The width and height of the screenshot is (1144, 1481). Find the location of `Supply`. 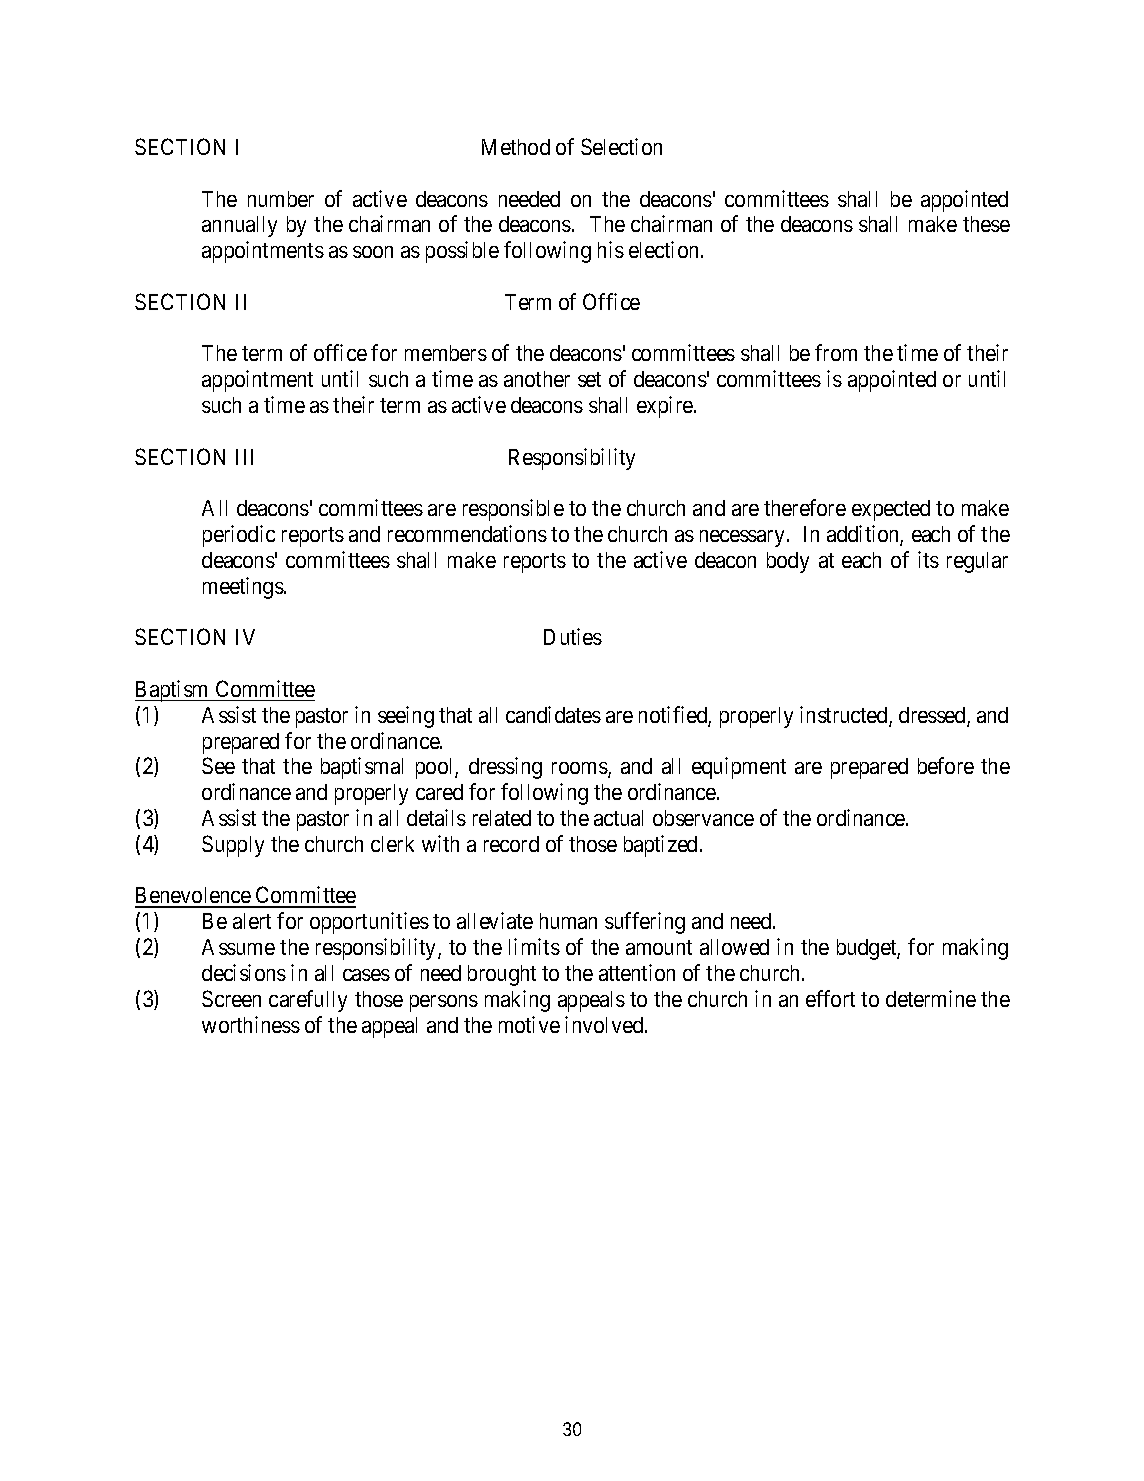

Supply is located at coordinates (233, 846).
